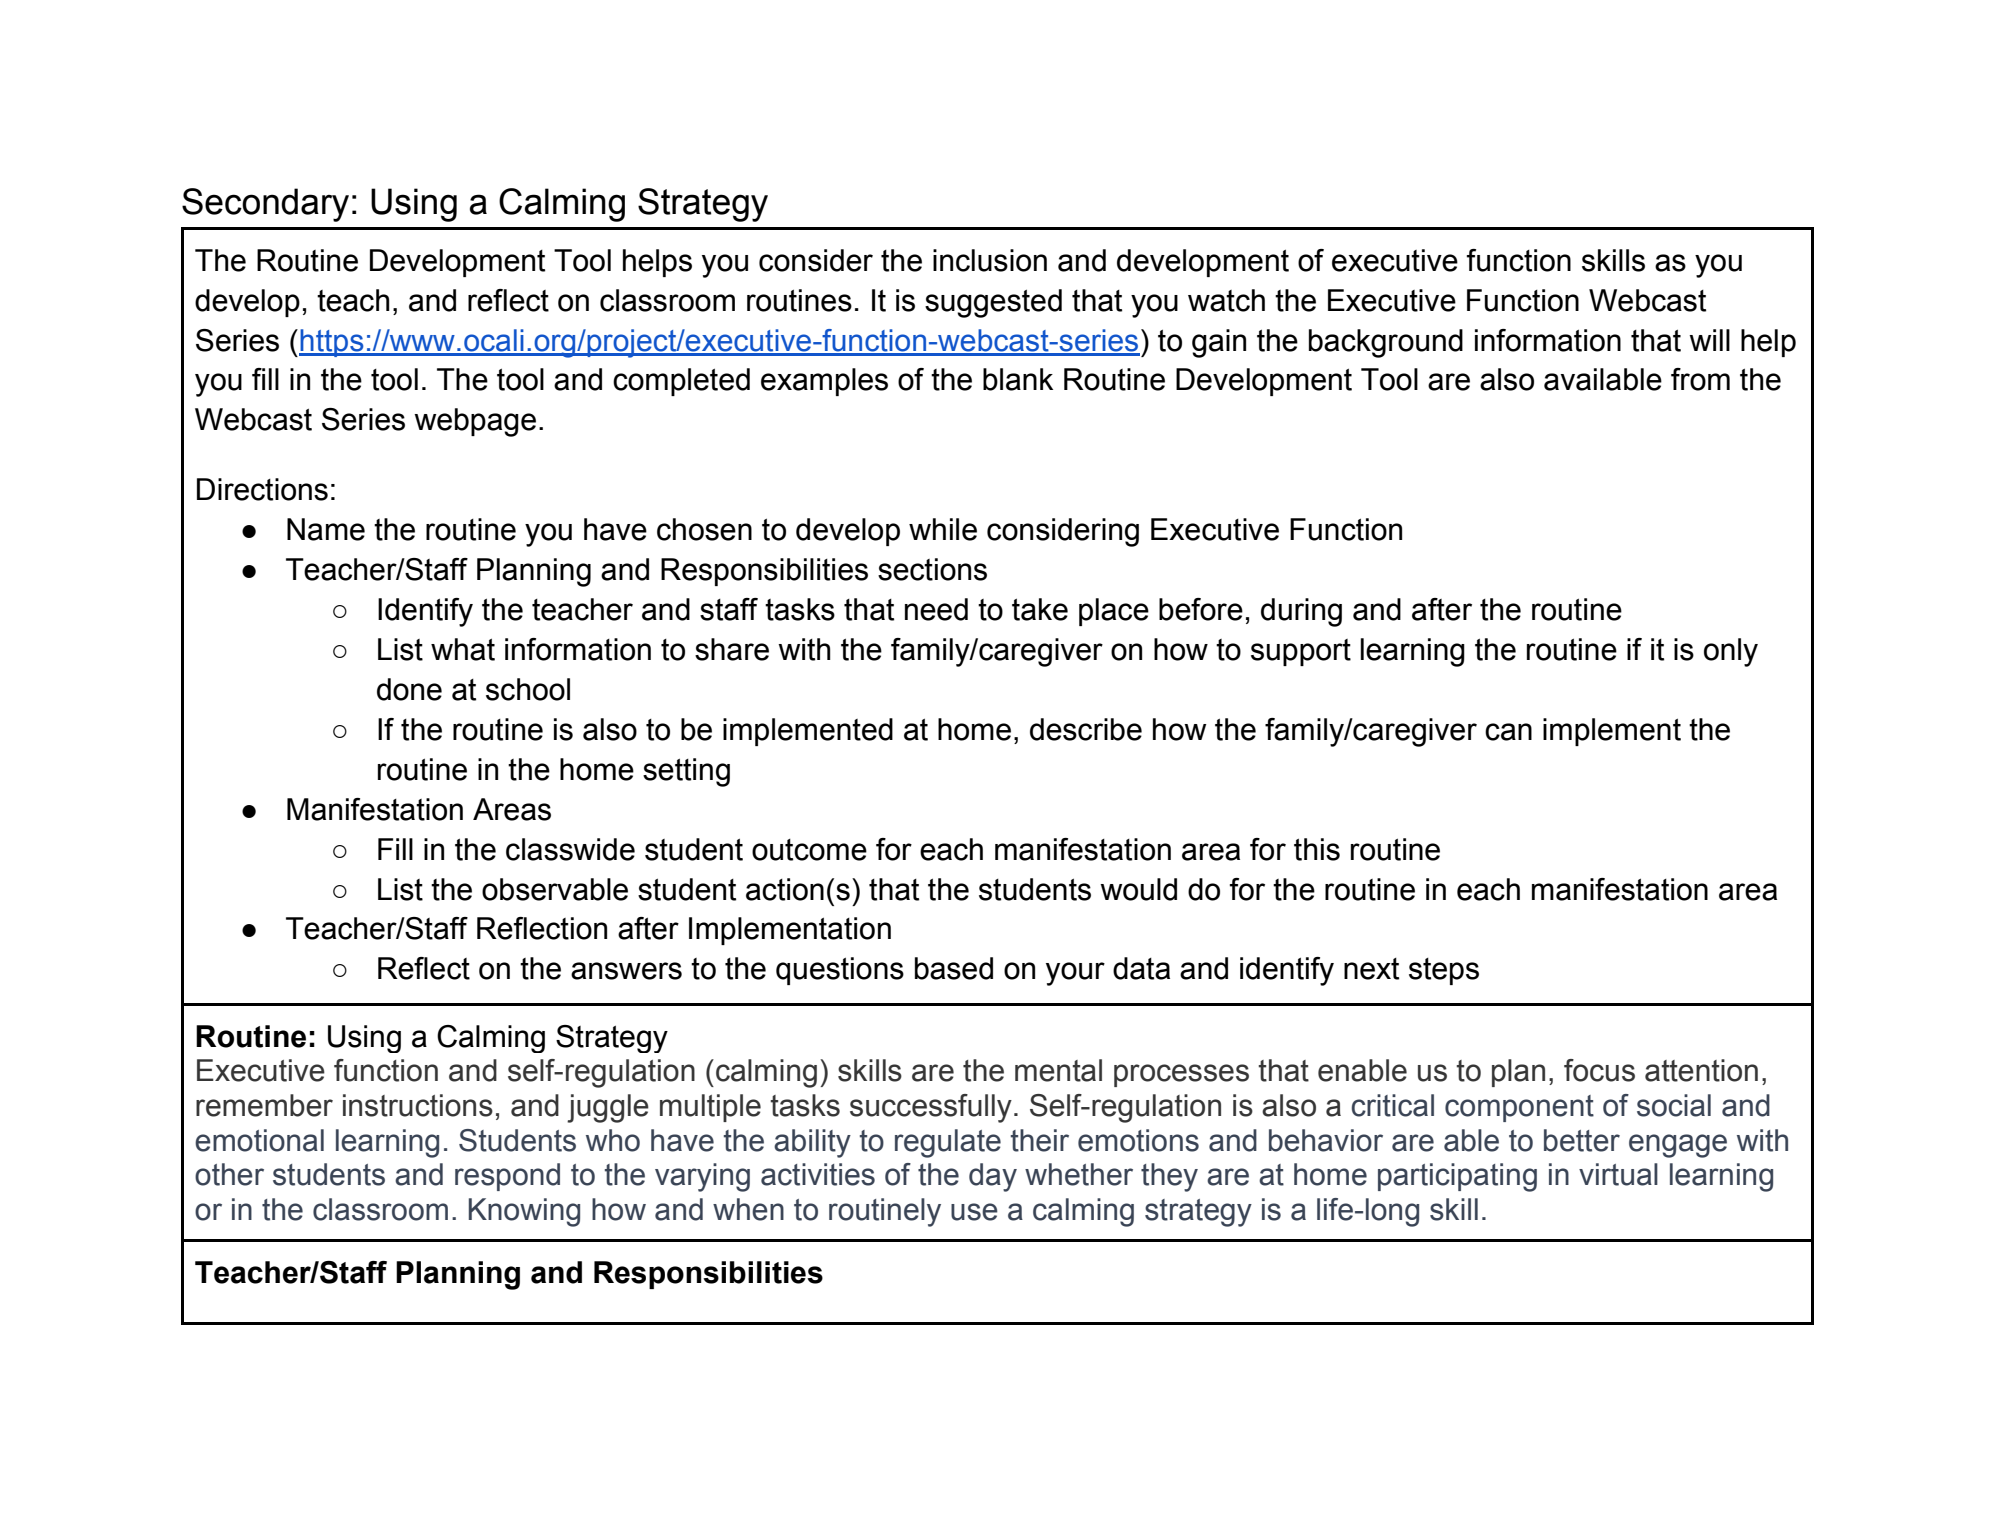  Describe the element at coordinates (507, 1177) in the document. I see `respond` at that location.
